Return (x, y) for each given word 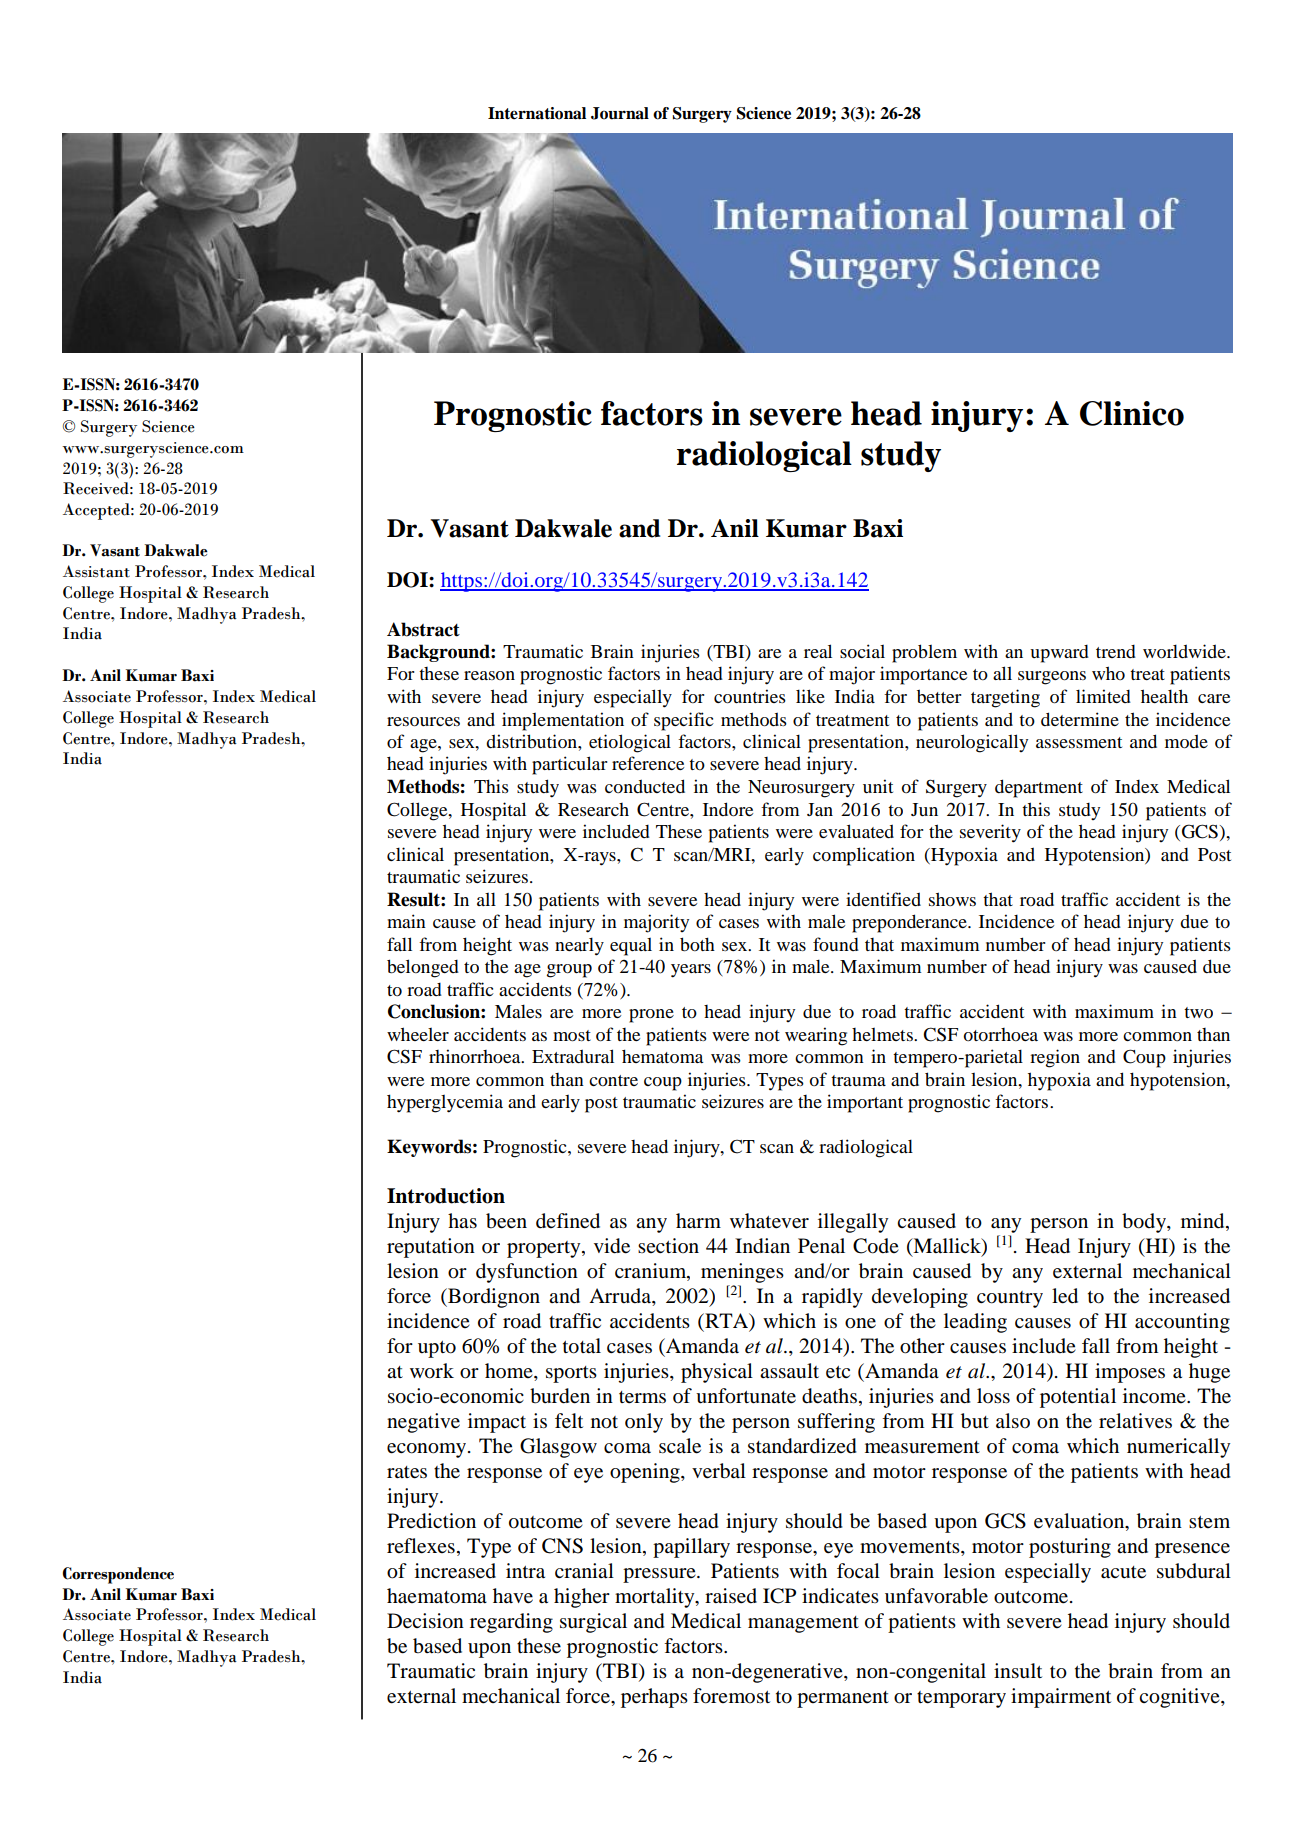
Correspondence (118, 1575)
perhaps (654, 1698)
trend (1116, 651)
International (537, 113)
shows (952, 899)
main (406, 921)
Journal (620, 113)
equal (631, 947)
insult (1018, 1671)
